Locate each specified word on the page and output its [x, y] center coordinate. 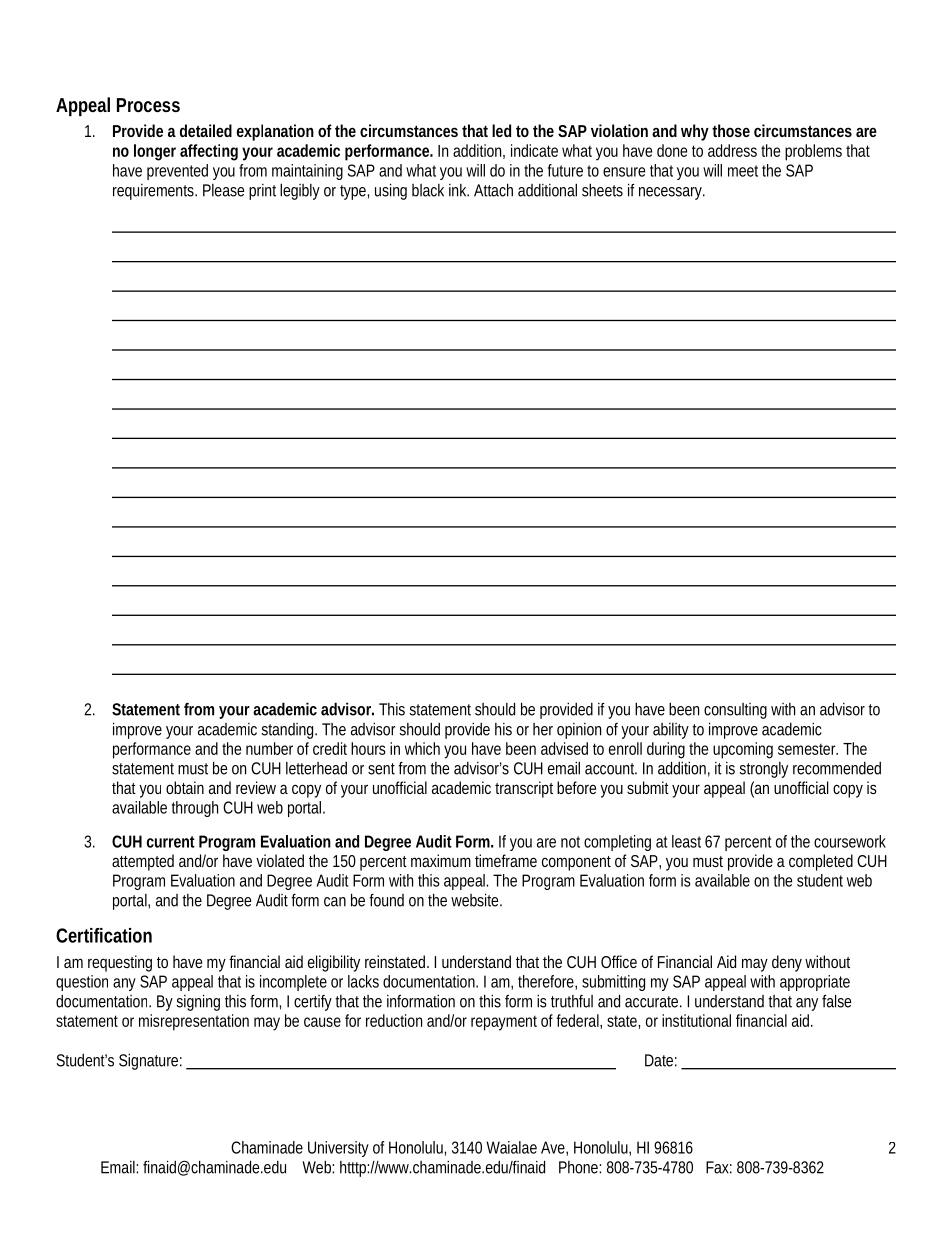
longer [155, 152]
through [195, 809]
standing [289, 731]
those [731, 130]
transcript [524, 789]
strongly [763, 770]
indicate [534, 150]
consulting [735, 711]
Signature [150, 1062]
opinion [579, 731]
